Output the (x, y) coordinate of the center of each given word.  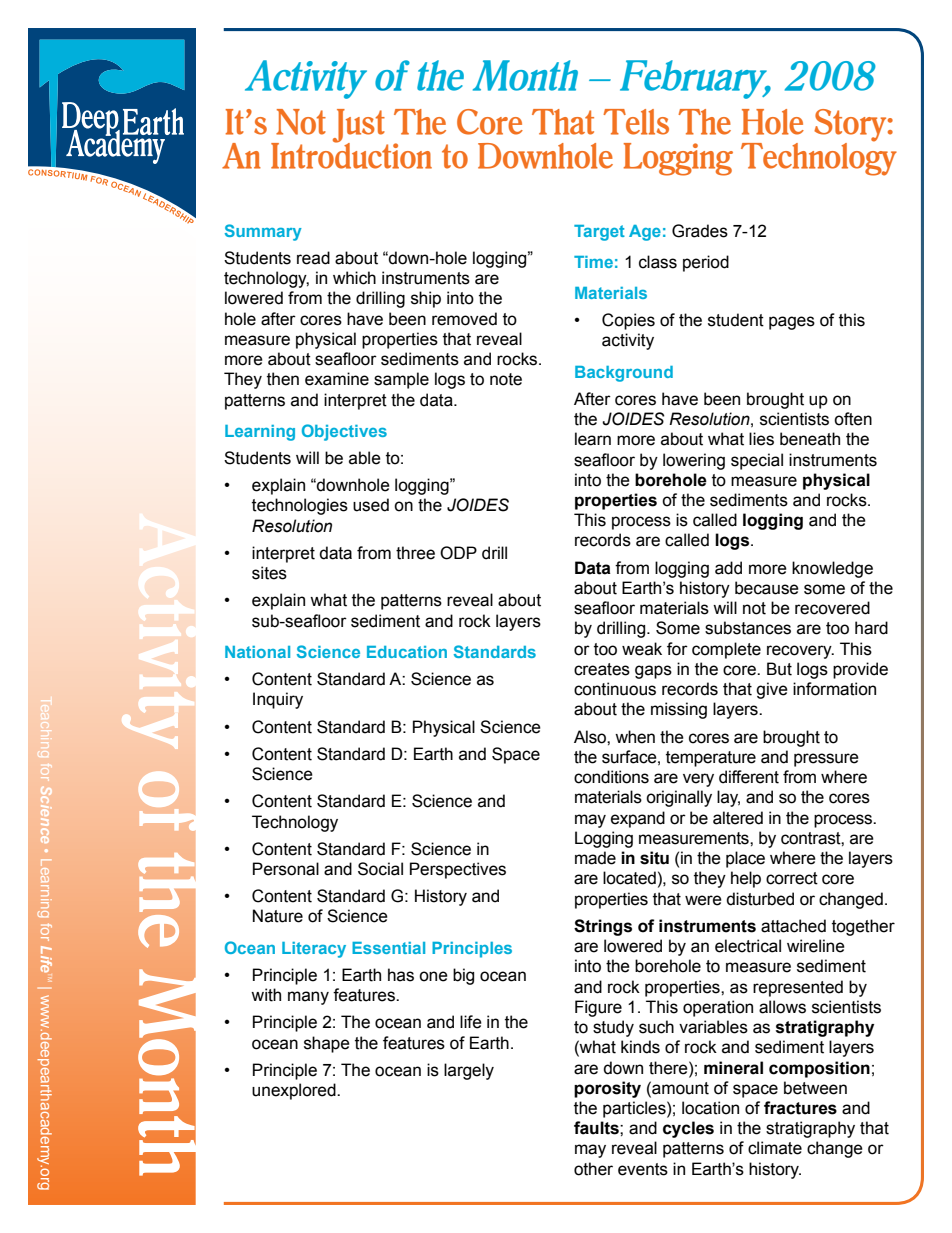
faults (597, 1128)
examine (337, 379)
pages (792, 323)
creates (602, 669)
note (506, 379)
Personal (286, 869)
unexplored (295, 1091)
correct (792, 878)
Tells (636, 122)
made (595, 858)
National (257, 652)
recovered (832, 608)
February (695, 79)
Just (359, 127)
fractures (800, 1108)
